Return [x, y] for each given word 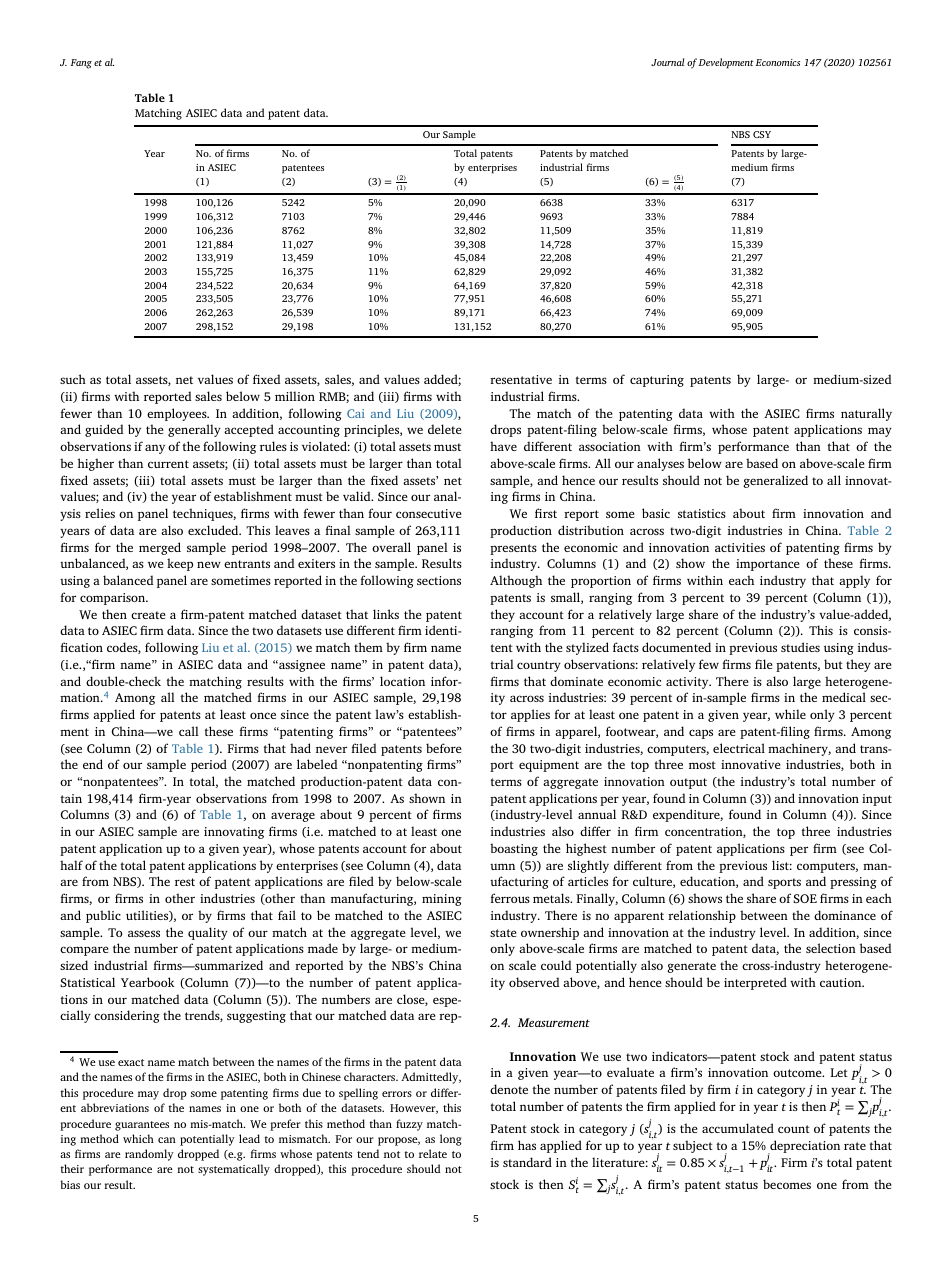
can [167, 1140]
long [451, 1140]
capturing [657, 381]
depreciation [804, 1148]
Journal [667, 62]
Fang [81, 64]
